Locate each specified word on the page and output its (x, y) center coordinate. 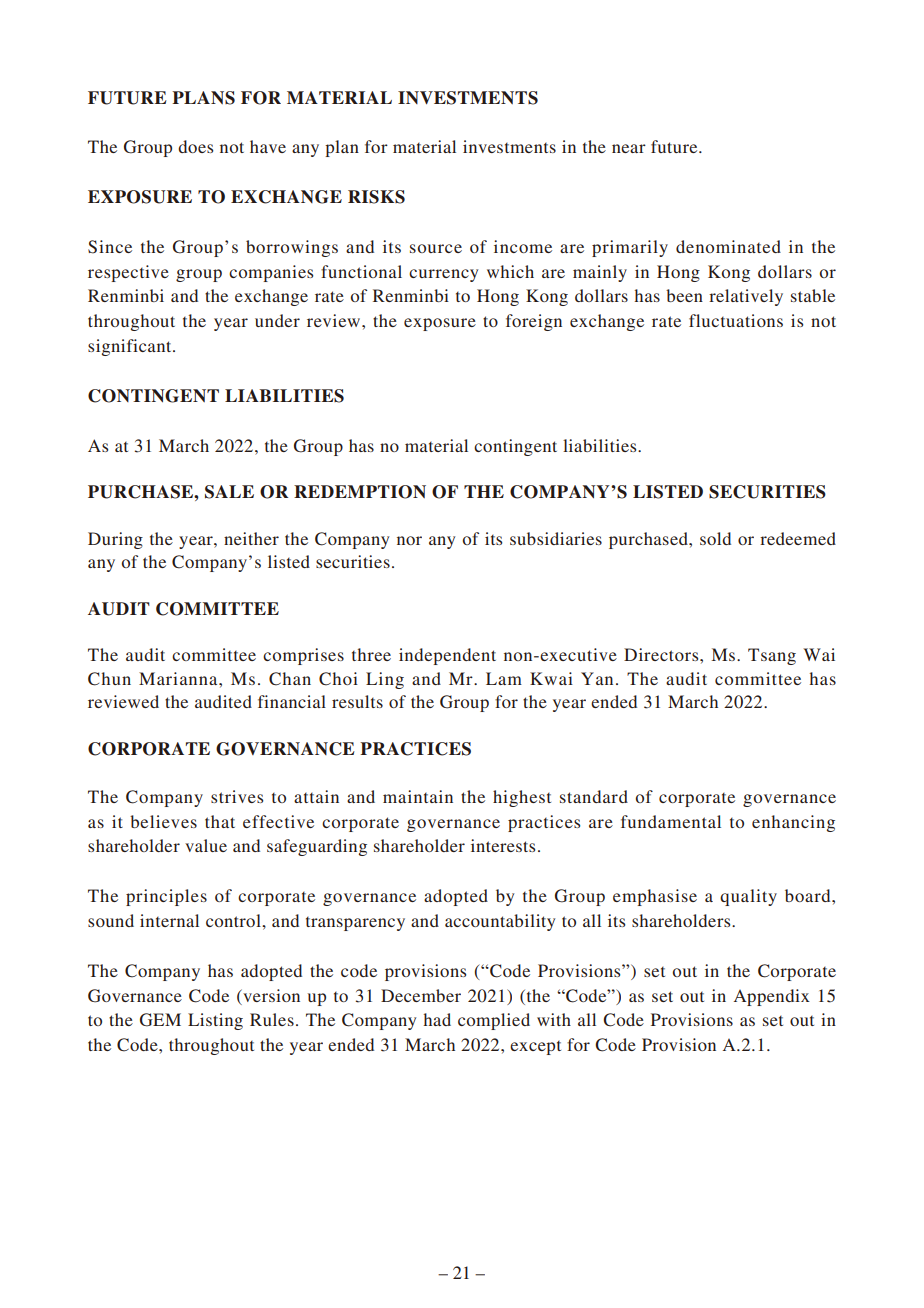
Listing (215, 1021)
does (195, 146)
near (629, 148)
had (437, 1019)
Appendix (772, 997)
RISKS (376, 197)
